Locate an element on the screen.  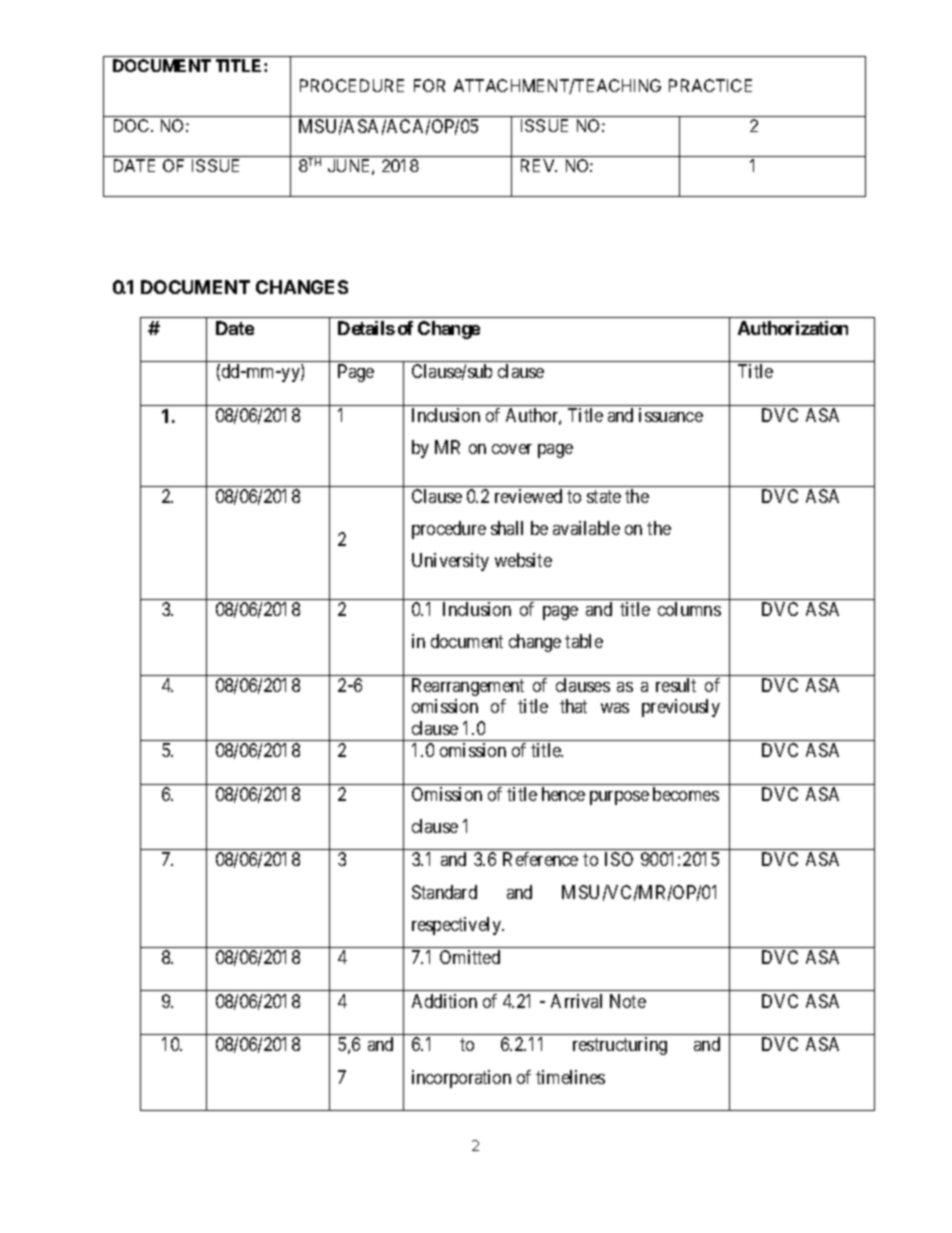
restructuring is located at coordinates (620, 1046).
